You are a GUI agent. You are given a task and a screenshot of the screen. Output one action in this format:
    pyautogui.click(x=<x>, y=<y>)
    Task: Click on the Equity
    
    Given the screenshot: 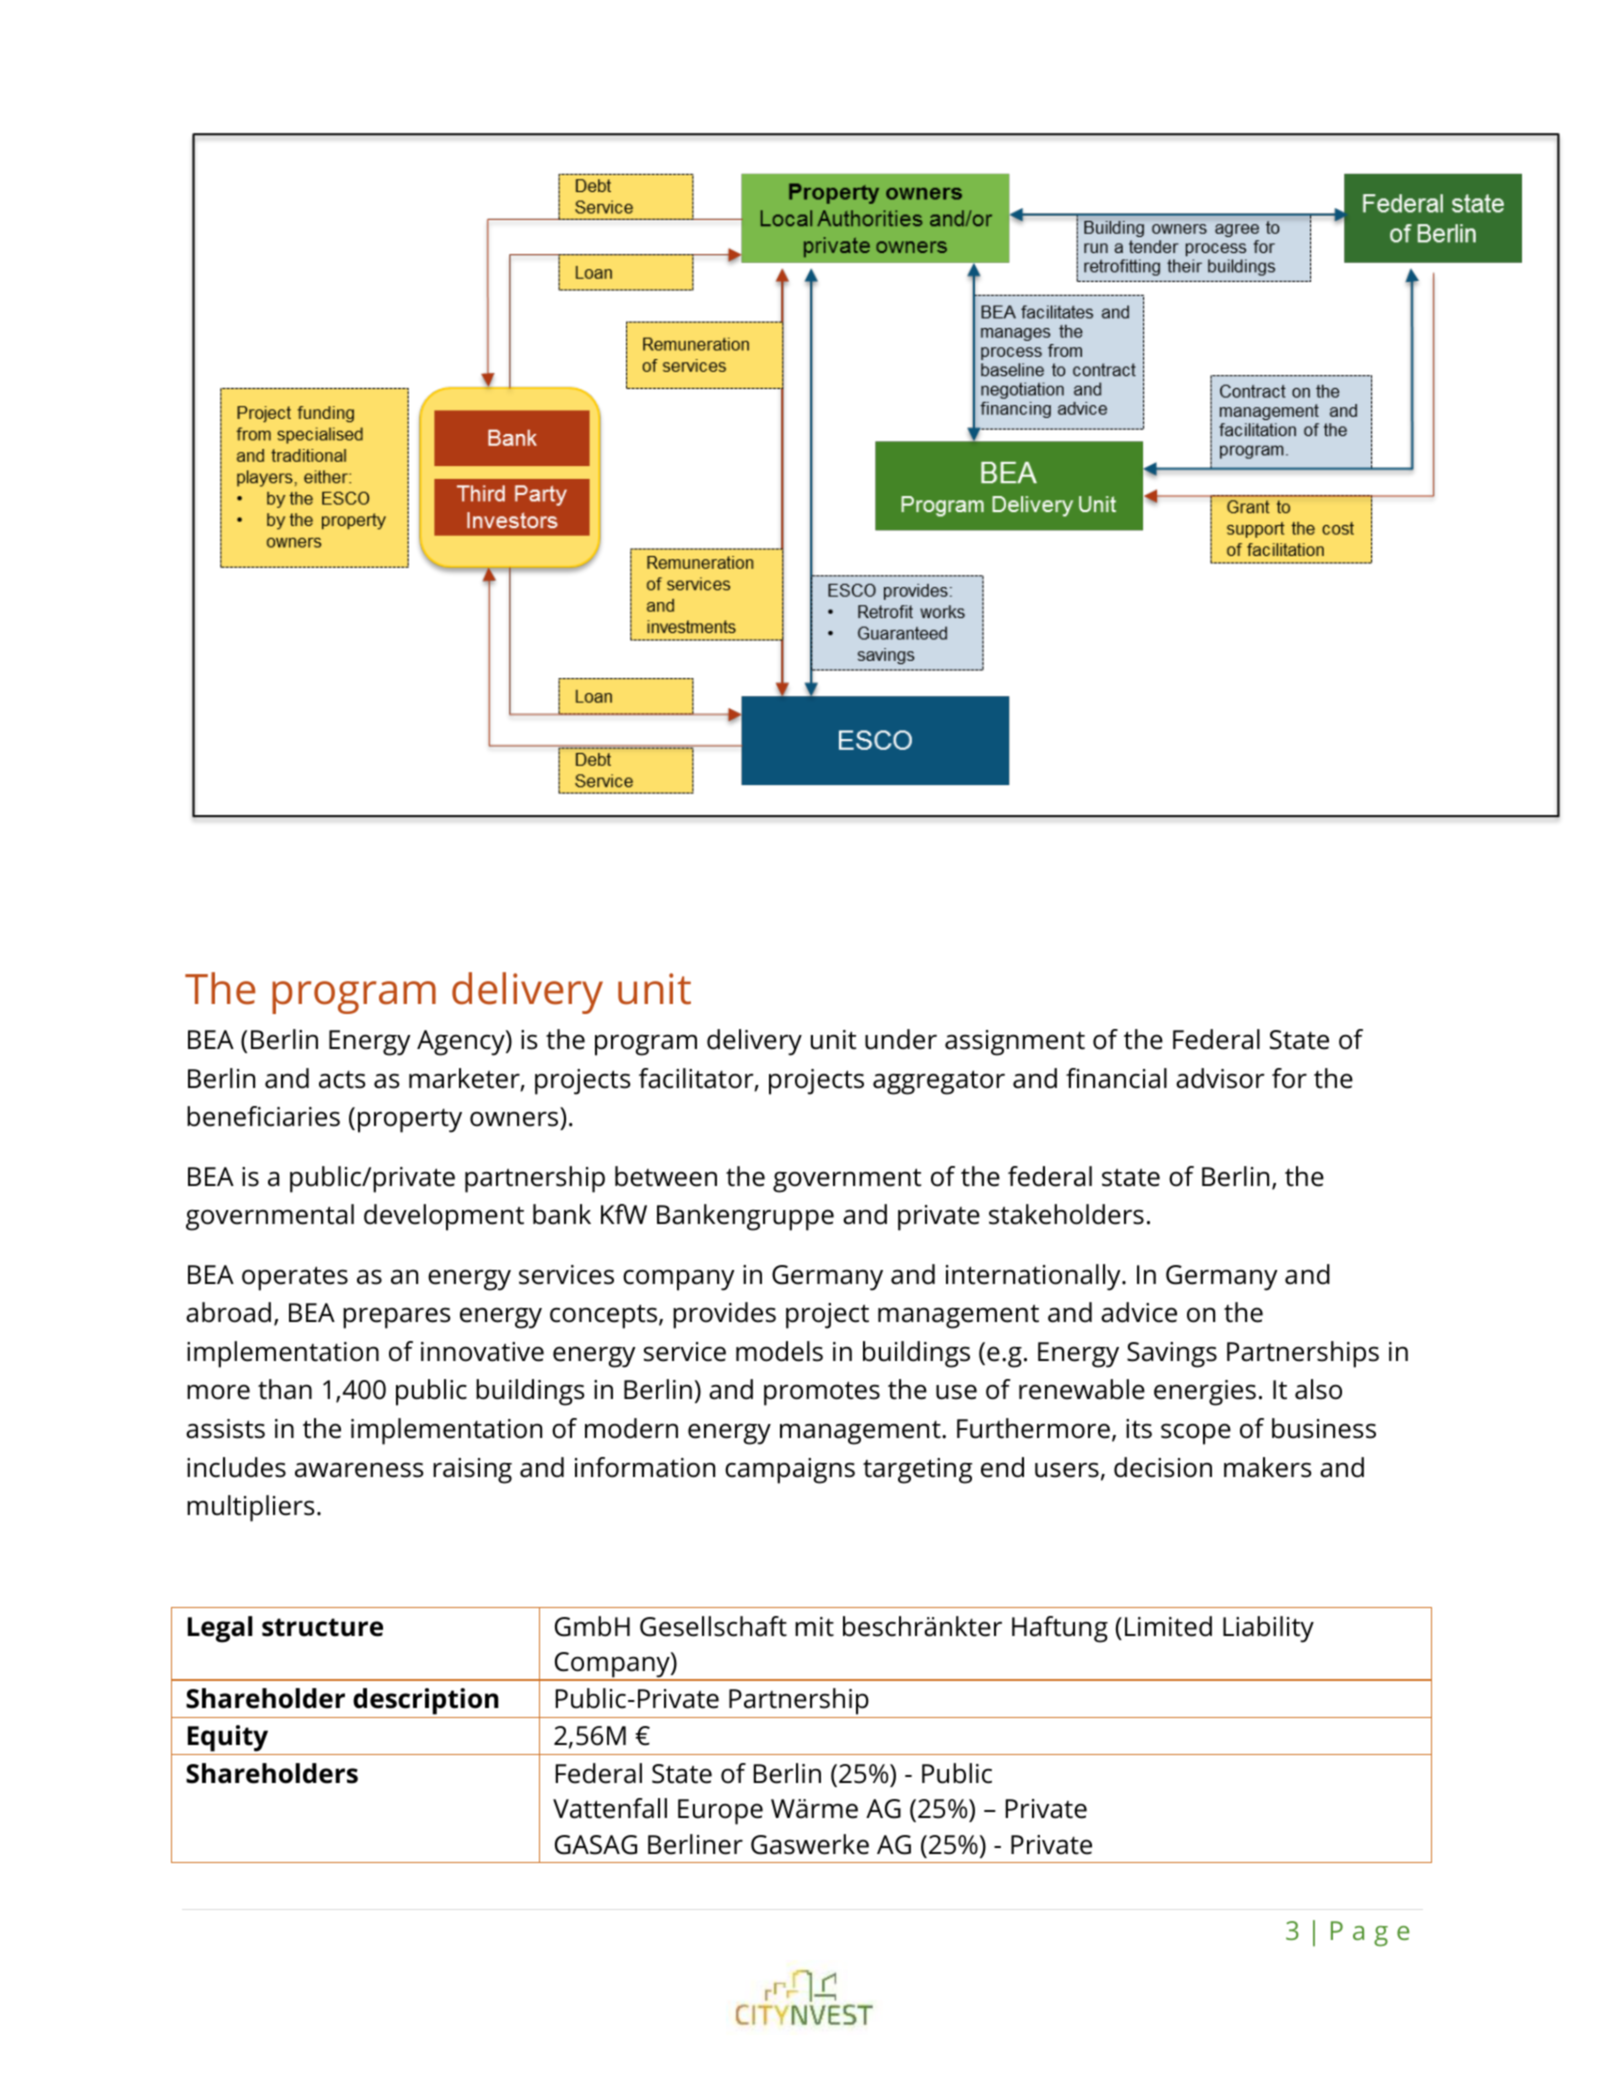 What is the action you would take?
    pyautogui.click(x=228, y=1740)
